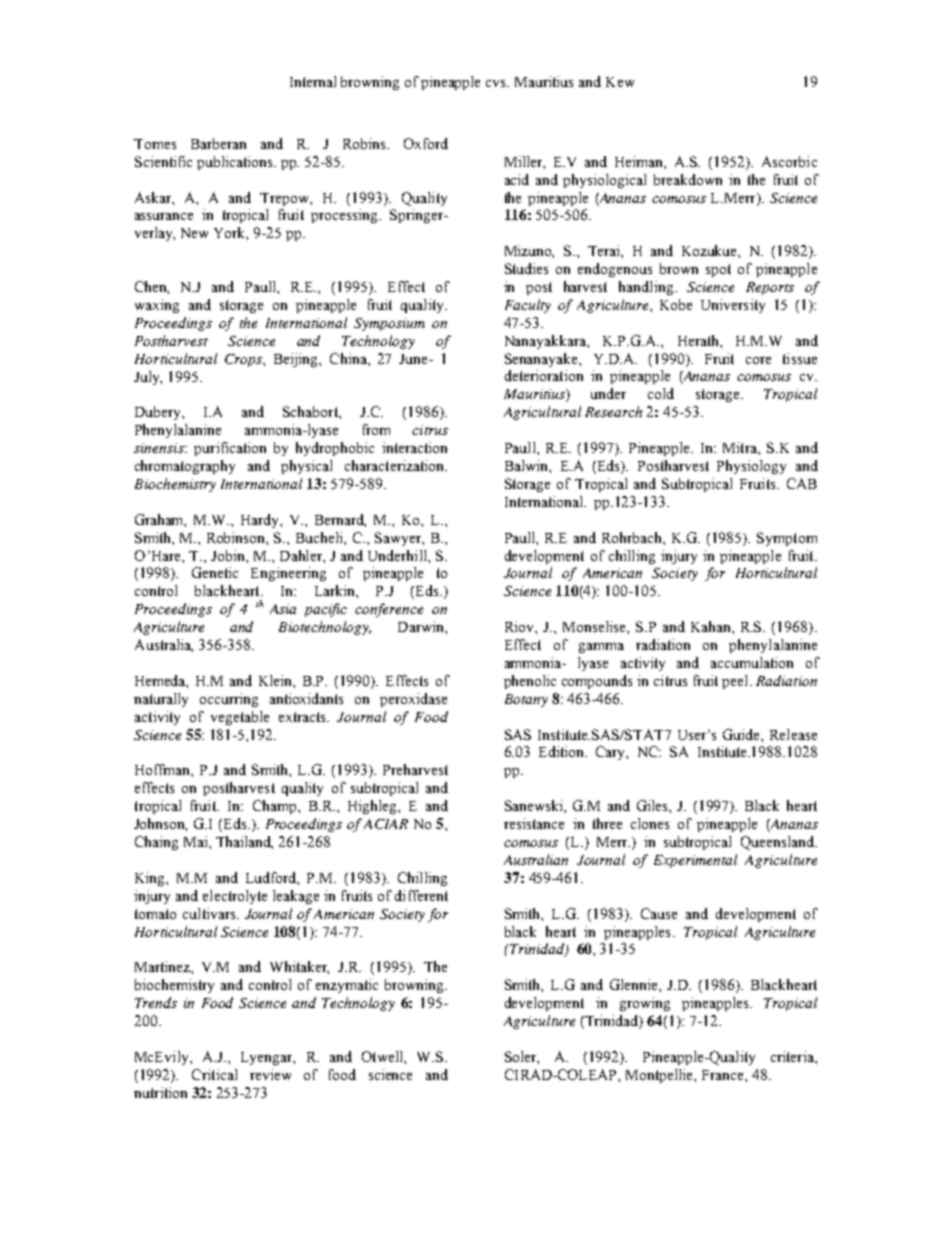  I want to click on cvs, so click(497, 83).
